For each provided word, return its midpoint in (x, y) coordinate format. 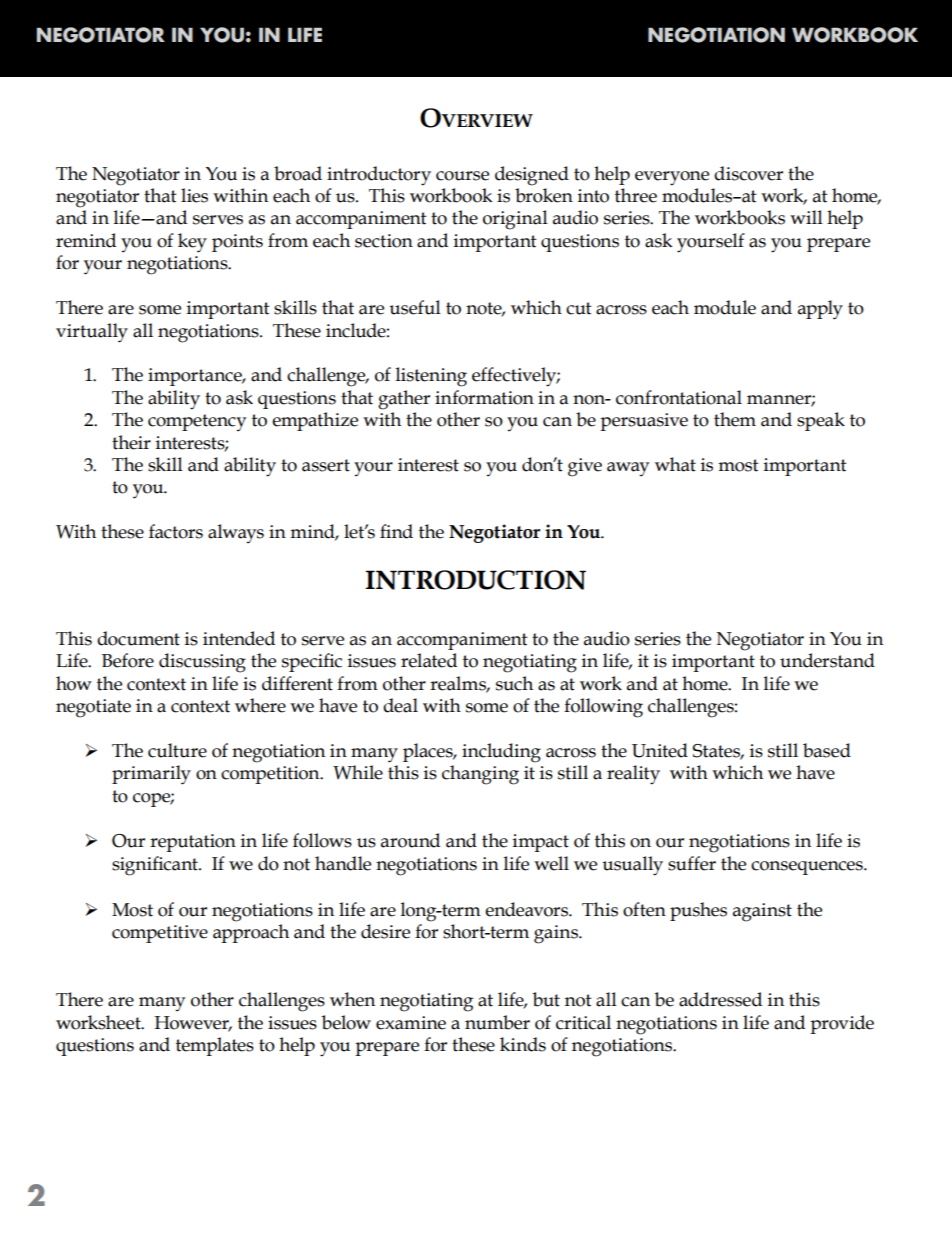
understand (827, 660)
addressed (720, 999)
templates (215, 1046)
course (462, 176)
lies (194, 195)
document (138, 638)
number (497, 1022)
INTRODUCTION (475, 580)
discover (748, 173)
